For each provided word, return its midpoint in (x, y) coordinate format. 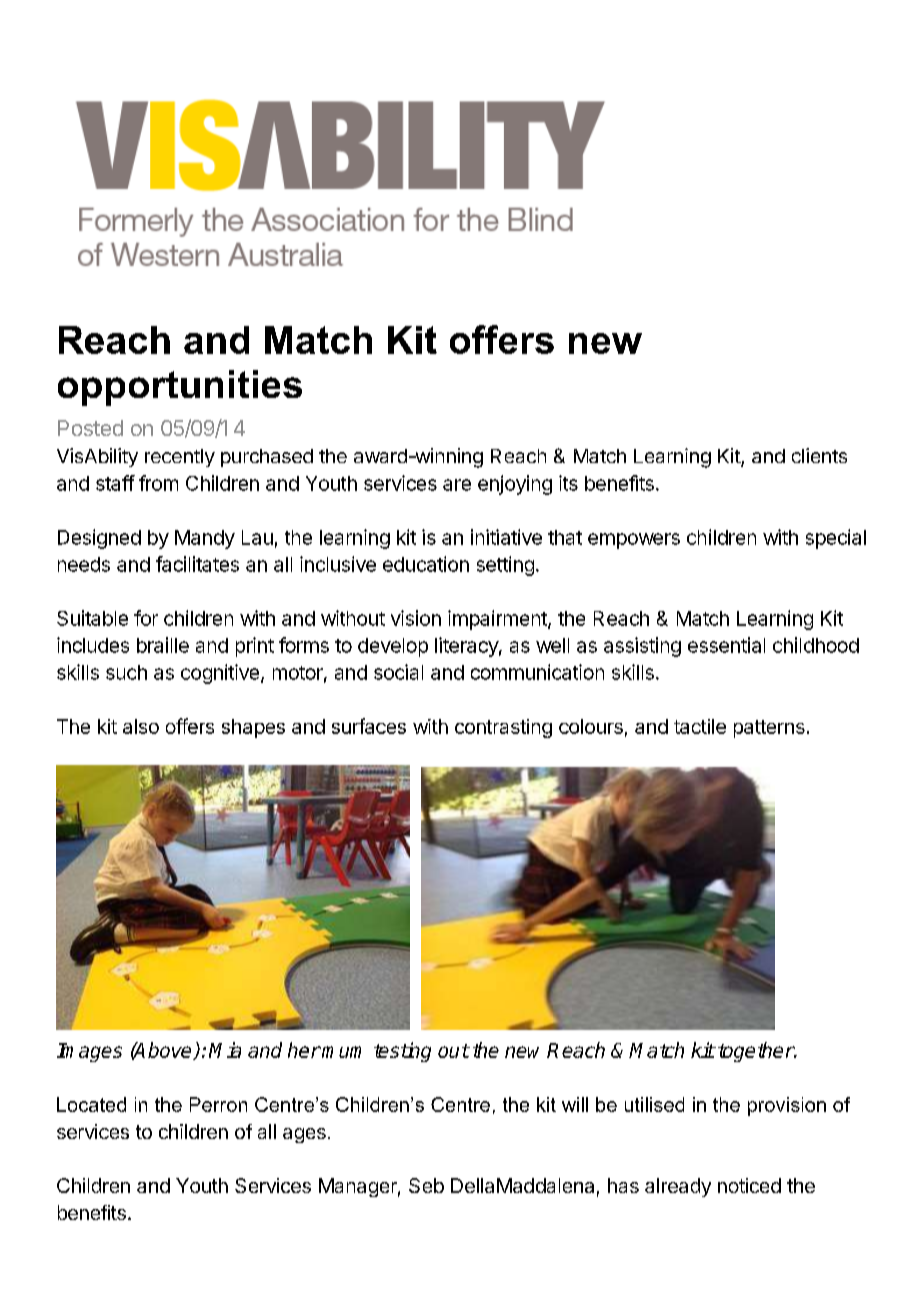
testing (402, 1052)
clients (819, 455)
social (398, 672)
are (457, 485)
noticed (749, 1185)
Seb (426, 1185)
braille (163, 645)
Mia (225, 1050)
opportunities (180, 388)
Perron (218, 1104)
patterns (769, 729)
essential (726, 645)
